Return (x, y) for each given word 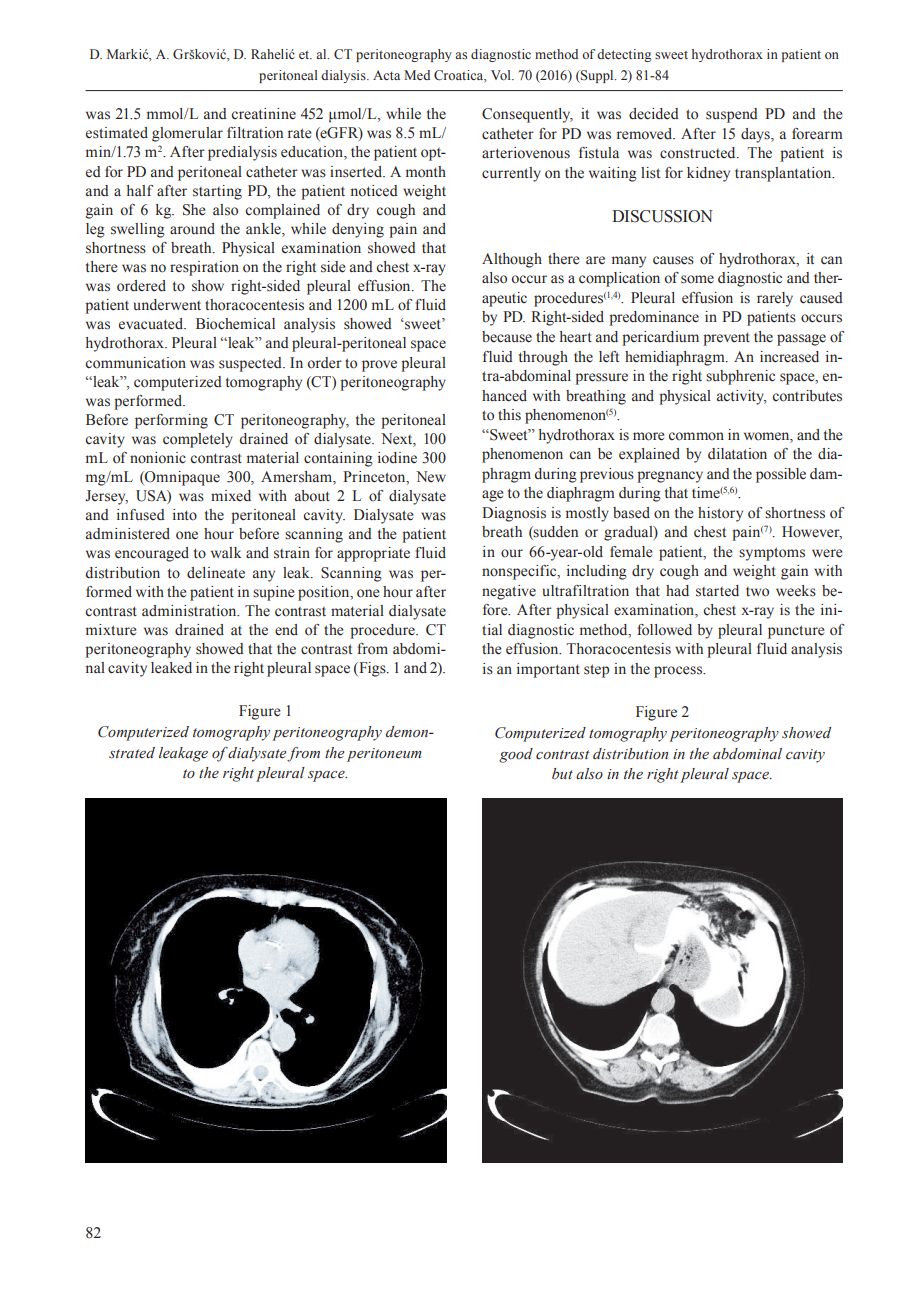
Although (512, 260)
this (509, 414)
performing (171, 421)
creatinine (264, 114)
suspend (732, 115)
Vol (502, 75)
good (516, 755)
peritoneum (384, 755)
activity (742, 397)
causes (673, 260)
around (192, 229)
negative (509, 592)
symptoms (772, 554)
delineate (216, 573)
